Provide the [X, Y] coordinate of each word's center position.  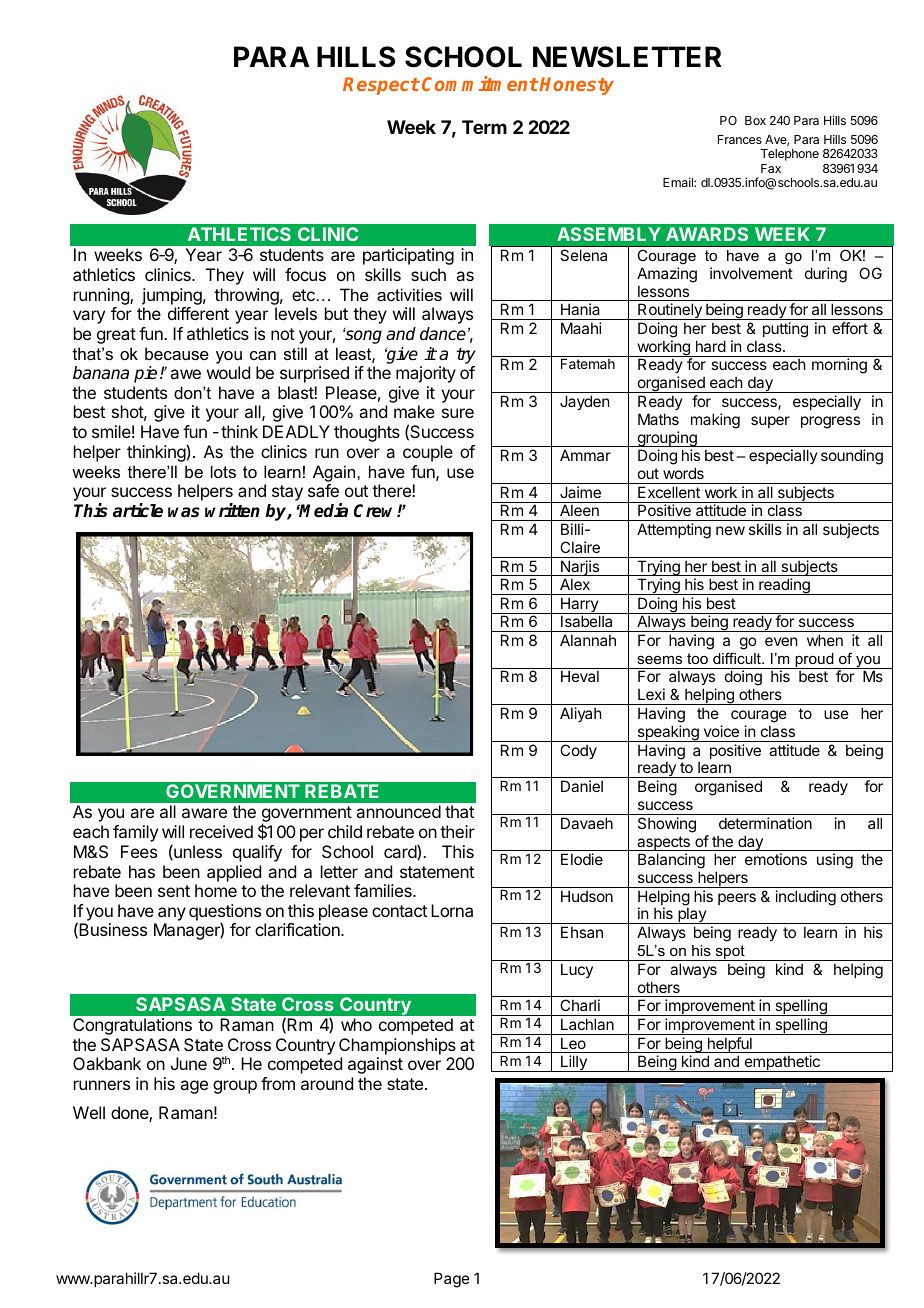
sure [458, 413]
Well [89, 1112]
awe [185, 374]
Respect [381, 86]
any [172, 914]
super [770, 422]
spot [730, 953]
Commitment [480, 83]
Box [755, 120]
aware [204, 813]
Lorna [452, 910]
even [781, 641]
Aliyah [581, 714]
